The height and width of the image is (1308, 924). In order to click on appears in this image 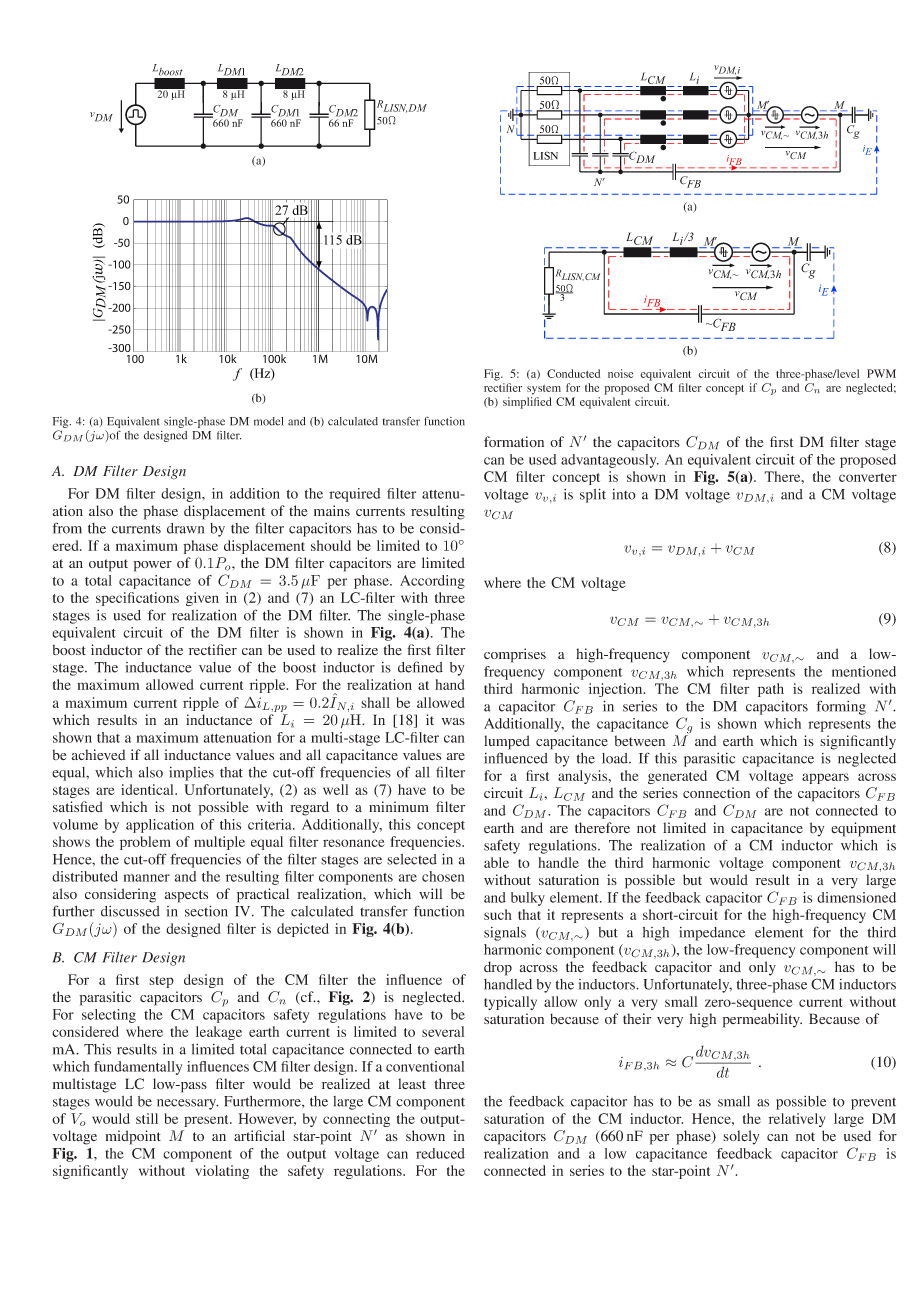, I will do `click(825, 778)`.
